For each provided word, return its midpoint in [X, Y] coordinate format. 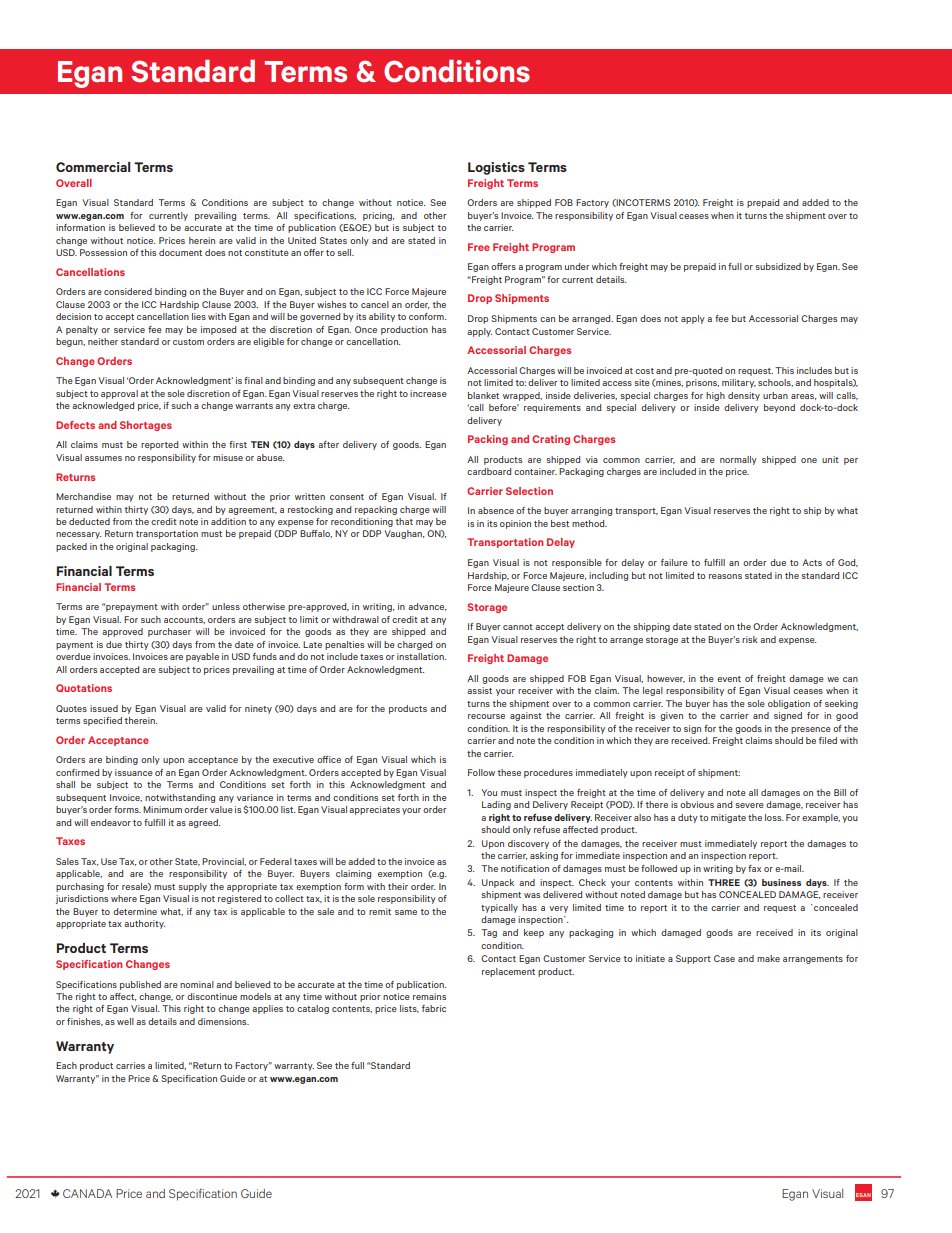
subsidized [778, 266]
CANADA [87, 1193]
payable [202, 657]
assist [479, 690]
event [729, 679]
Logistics [496, 168]
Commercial [93, 167]
